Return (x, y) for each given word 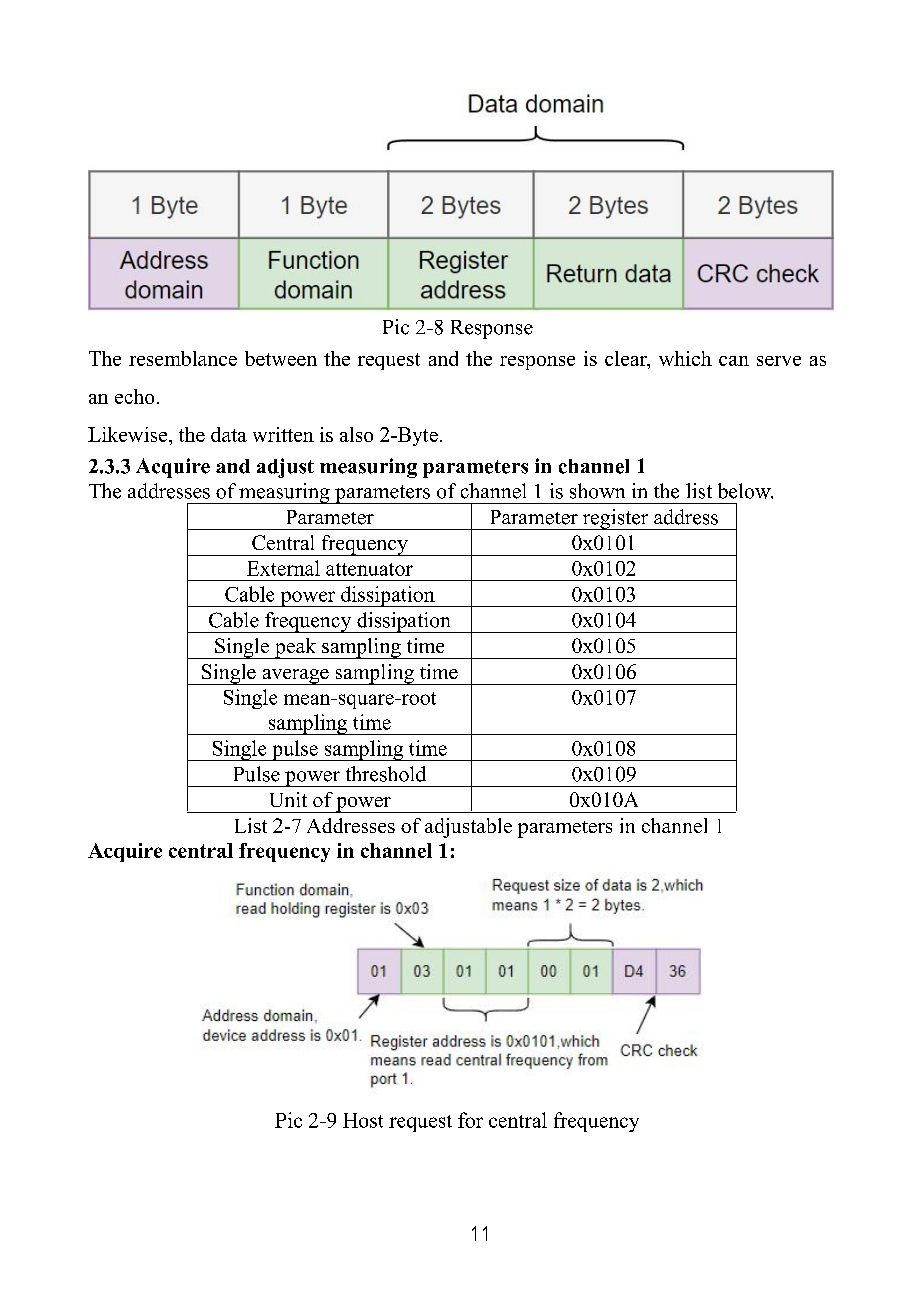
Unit (288, 799)
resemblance (183, 358)
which (685, 358)
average (295, 677)
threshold (386, 774)
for (470, 1120)
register (615, 519)
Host (363, 1120)
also (356, 434)
